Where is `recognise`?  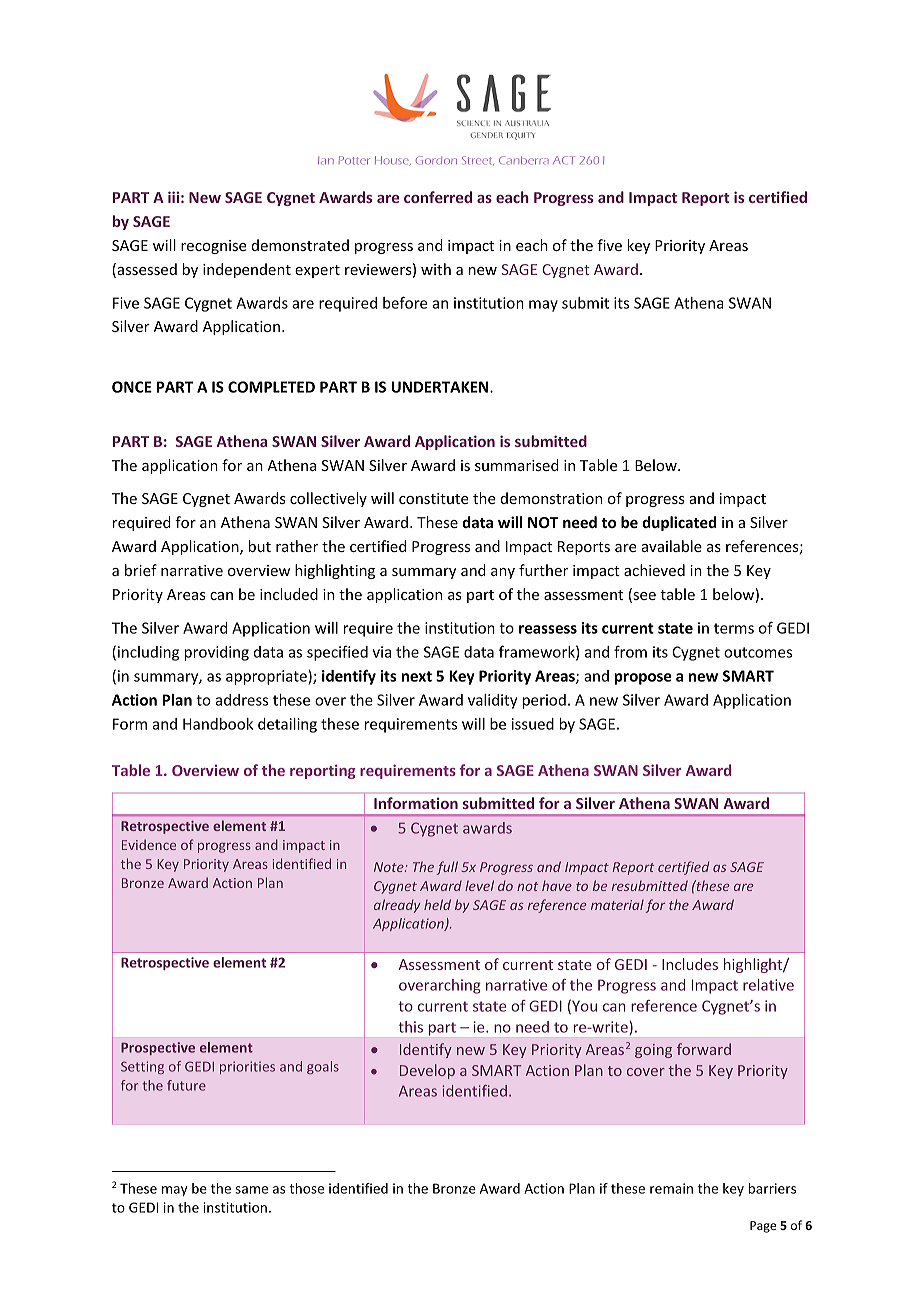 recognise is located at coordinates (214, 247).
